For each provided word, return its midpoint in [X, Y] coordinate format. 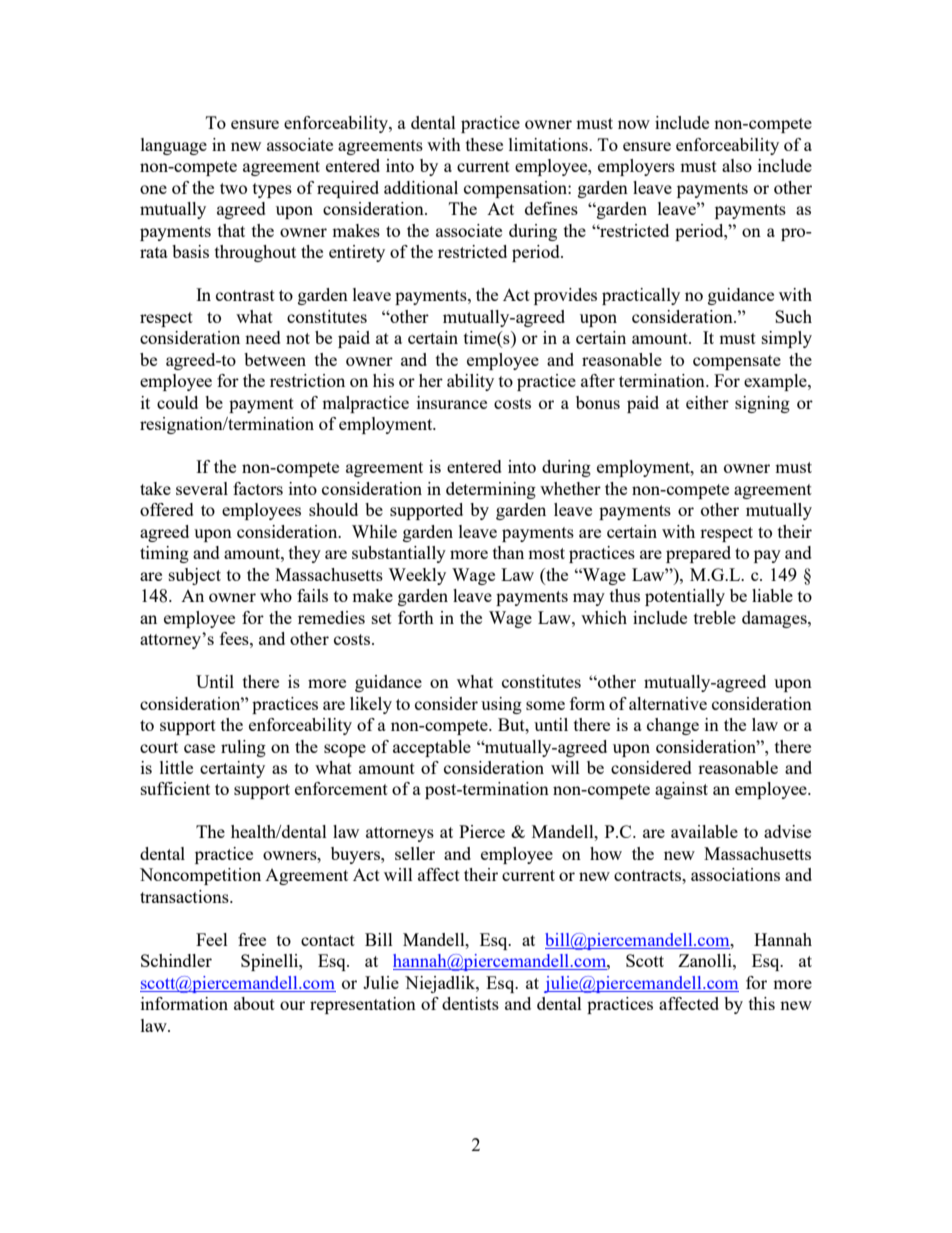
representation [363, 1005]
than [508, 552]
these [484, 144]
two [233, 188]
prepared [698, 554]
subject [195, 576]
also [737, 165]
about [254, 1003]
